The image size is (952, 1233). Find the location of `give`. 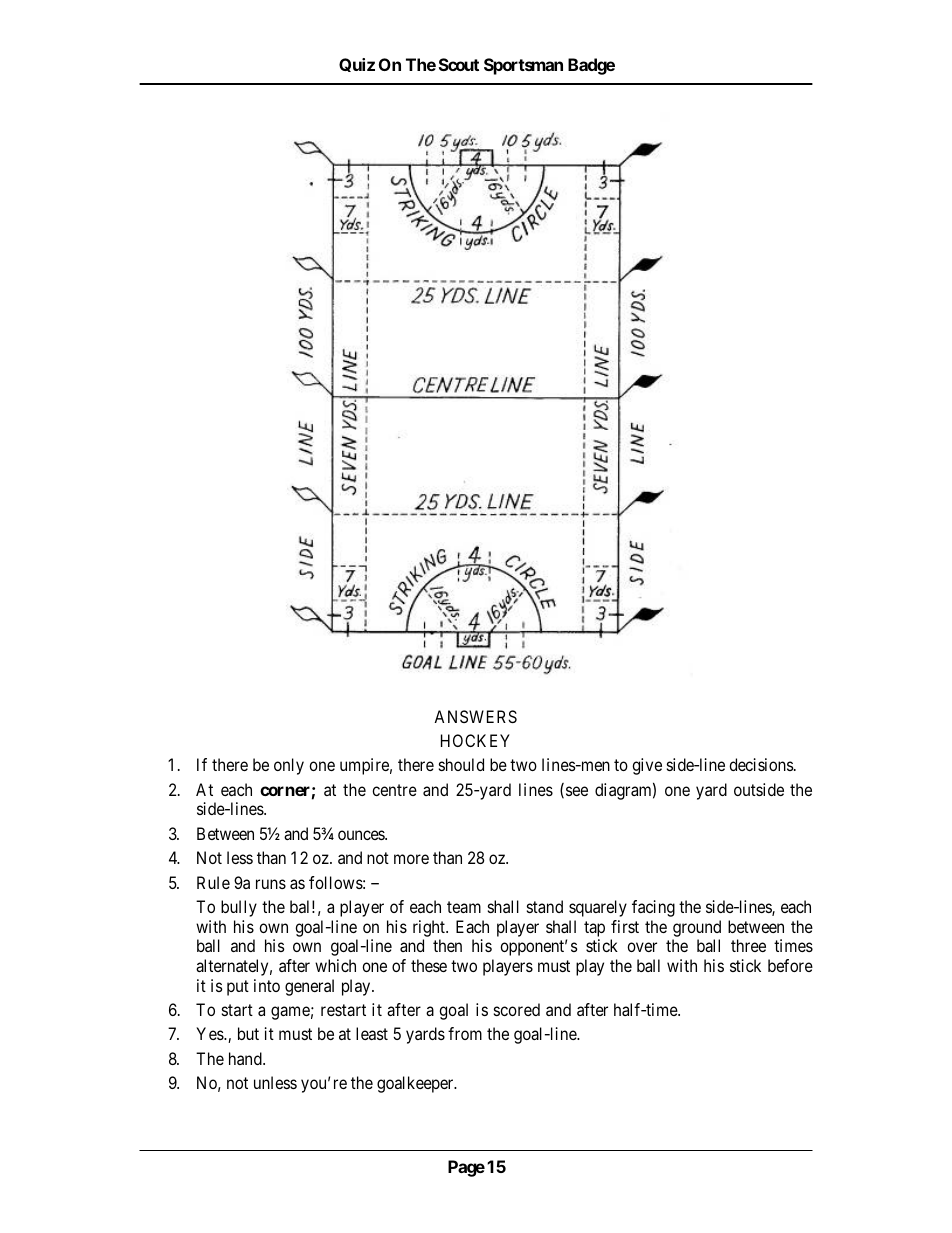

give is located at coordinates (647, 766).
